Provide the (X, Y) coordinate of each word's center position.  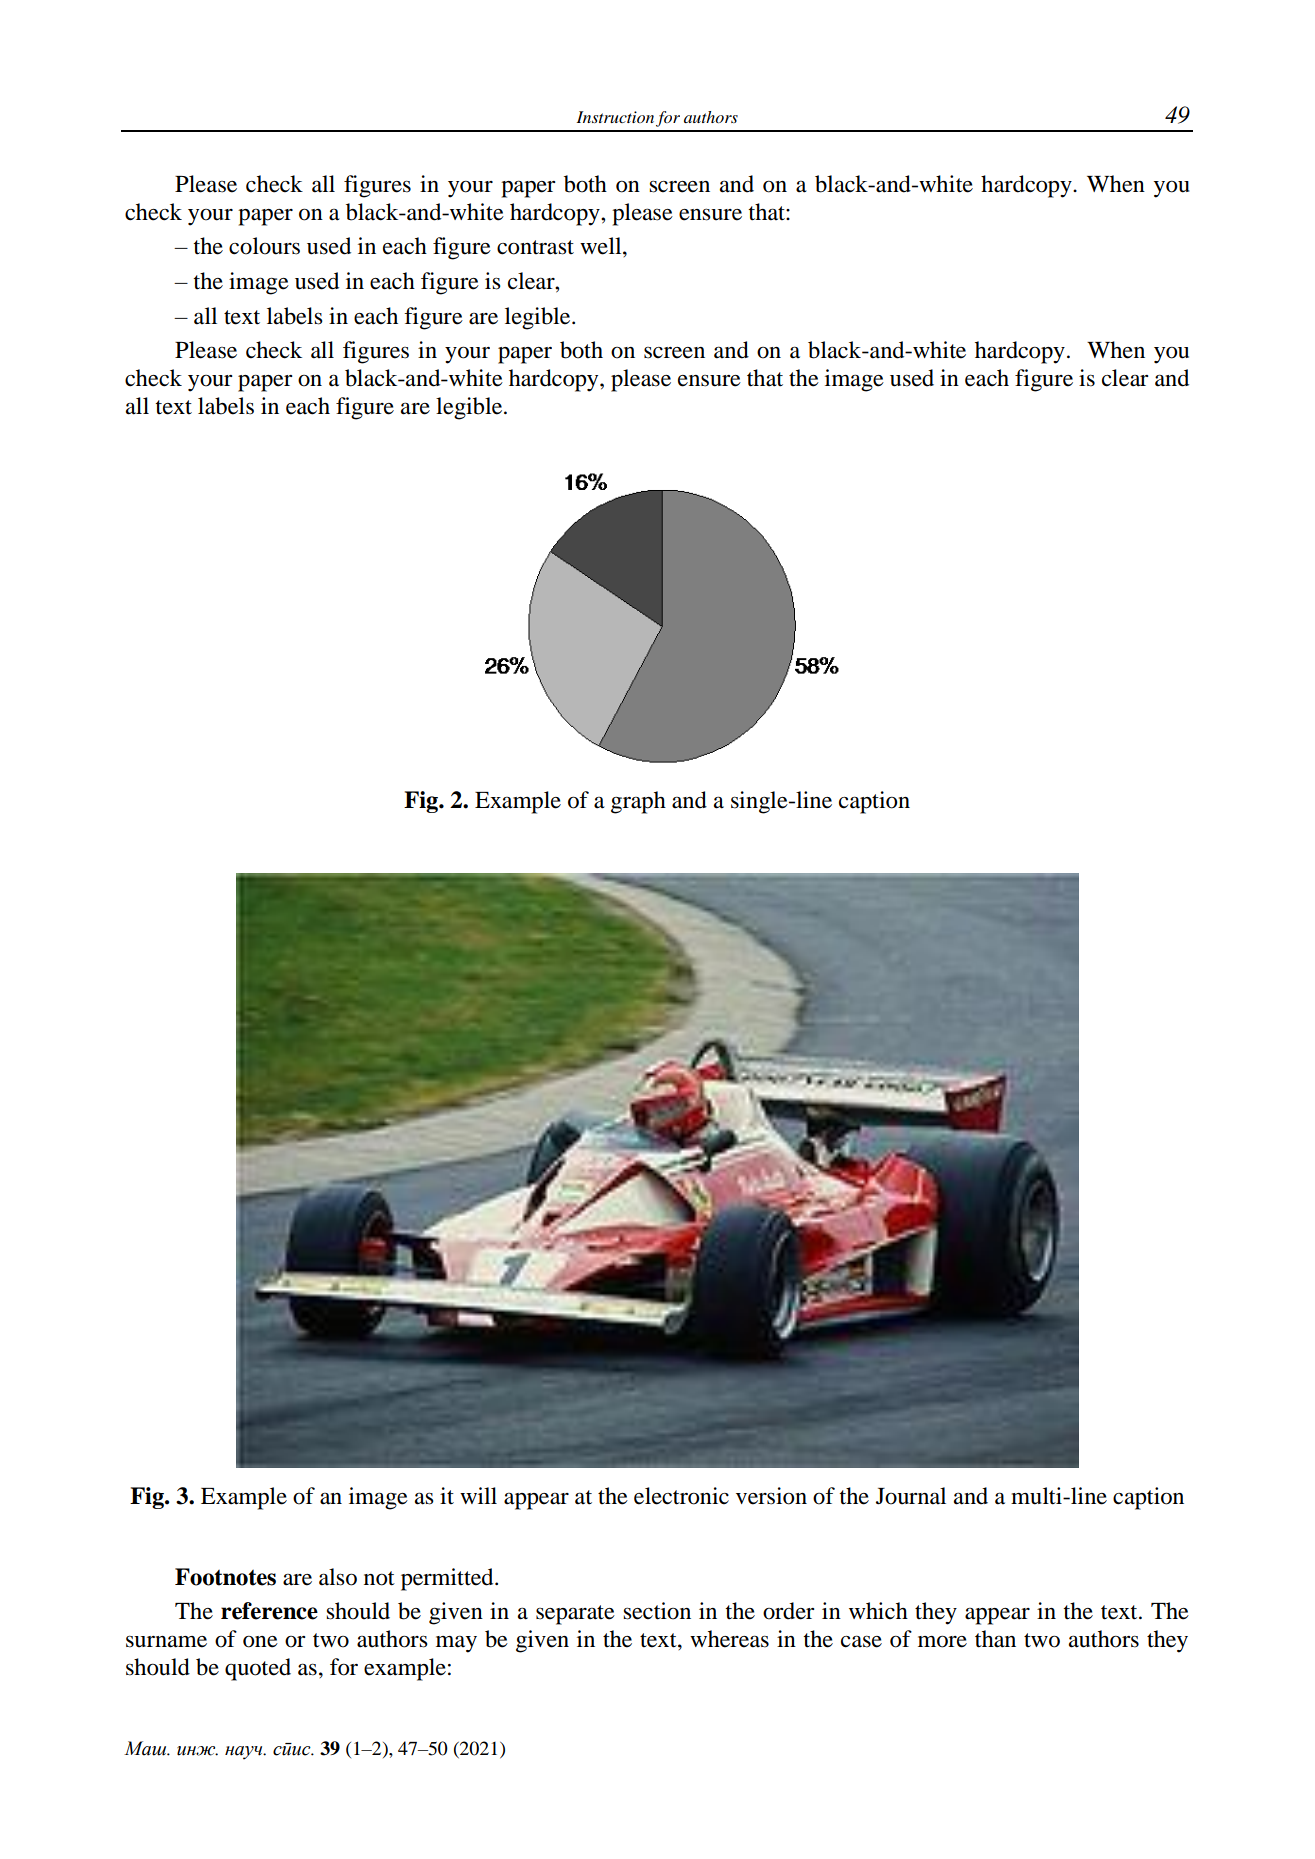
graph (638, 802)
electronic (681, 1496)
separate (575, 1615)
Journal (911, 1496)
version (771, 1496)
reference (269, 1611)
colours (264, 246)
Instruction (615, 117)
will (478, 1495)
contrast (535, 247)
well (602, 246)
